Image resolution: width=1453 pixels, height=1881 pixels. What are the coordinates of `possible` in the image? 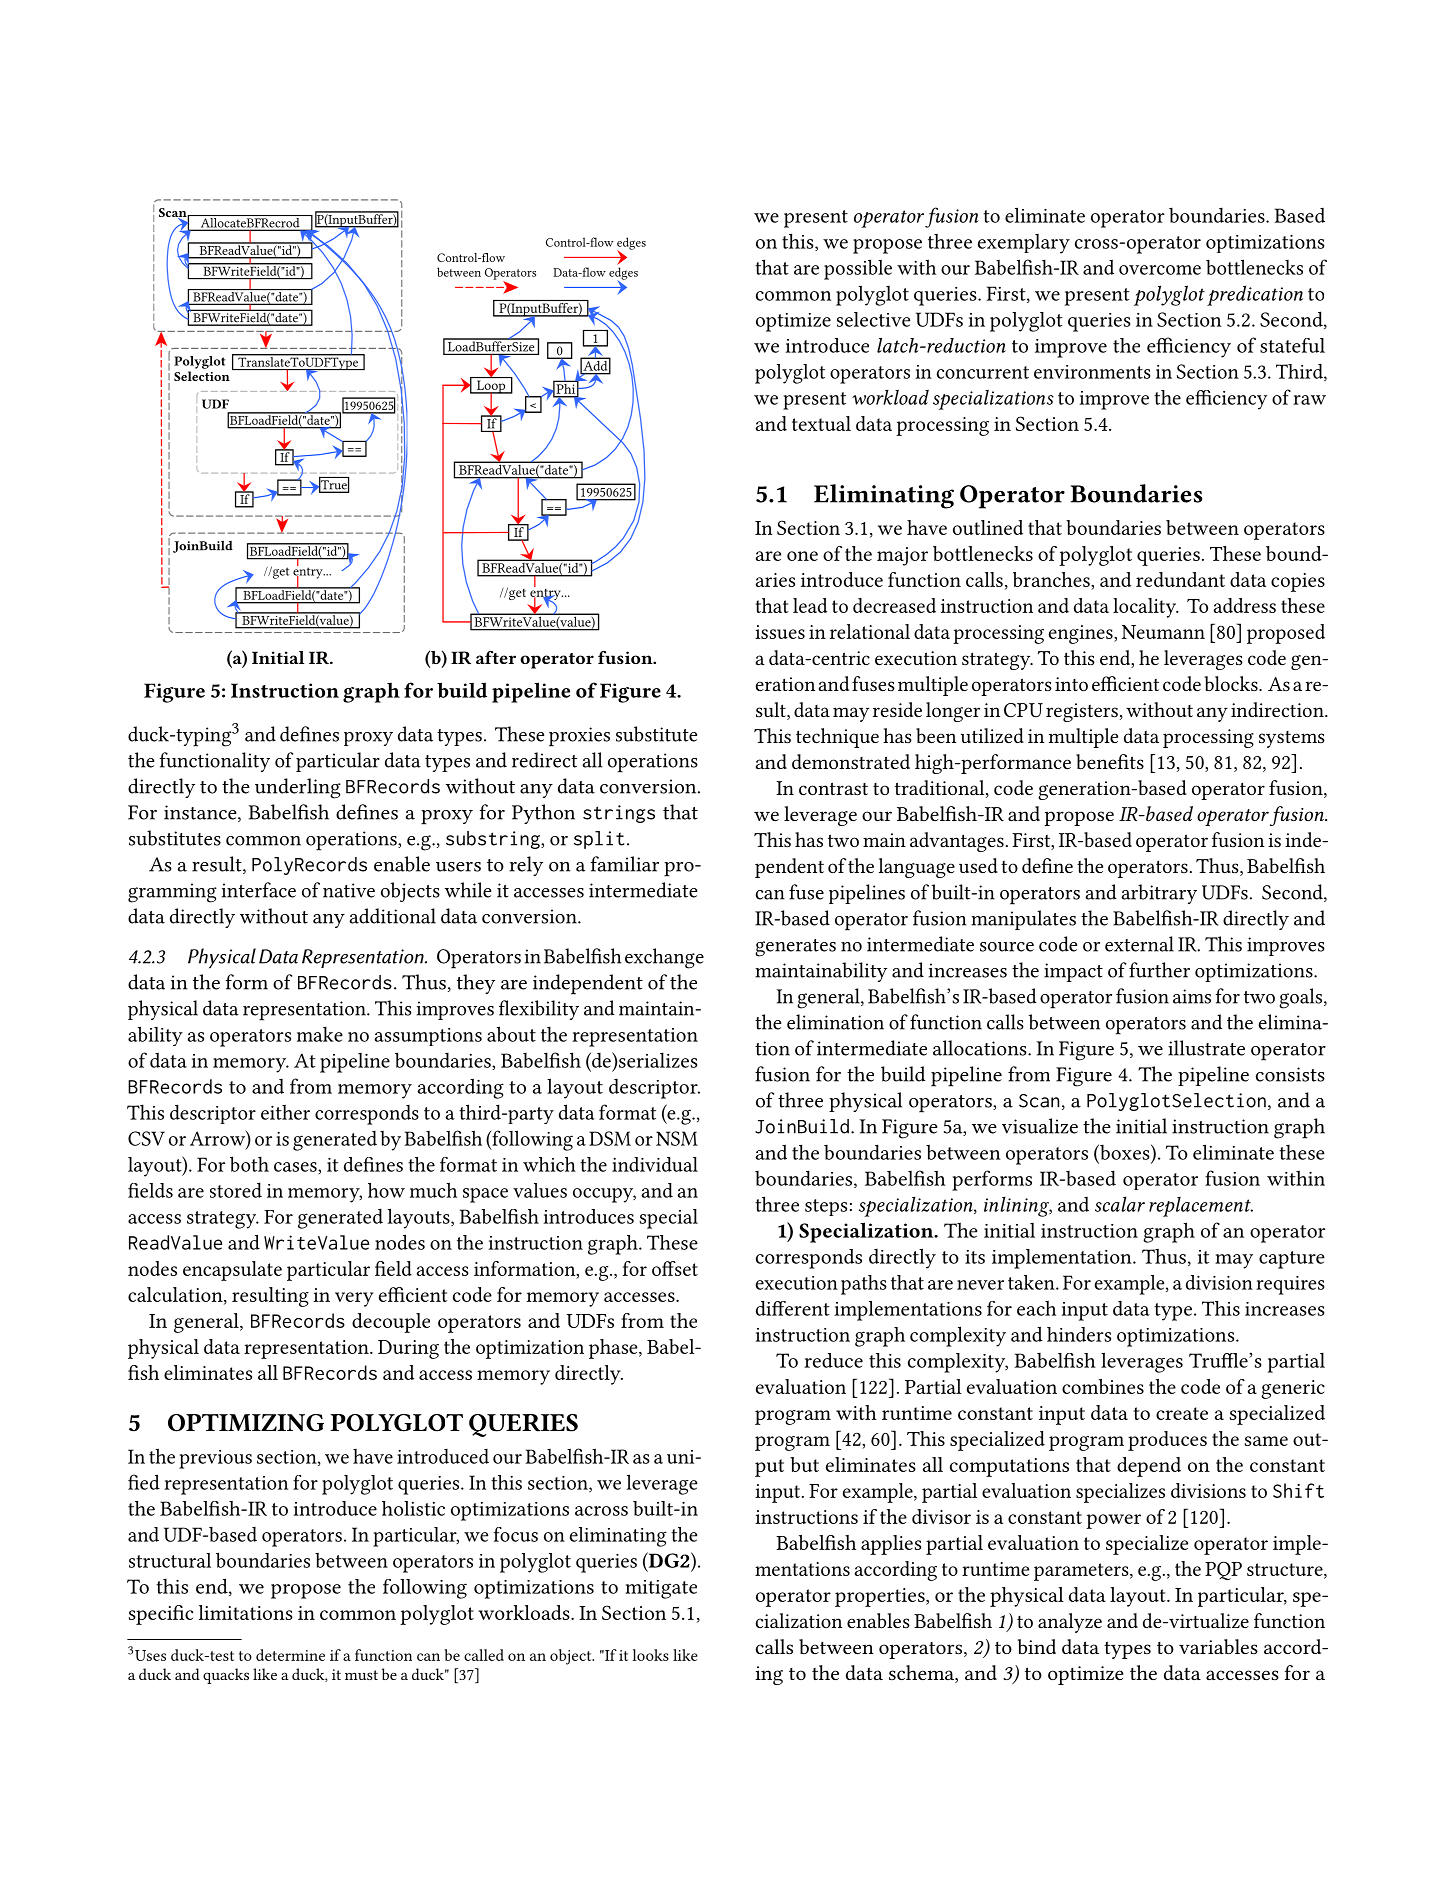 It's located at (858, 269).
